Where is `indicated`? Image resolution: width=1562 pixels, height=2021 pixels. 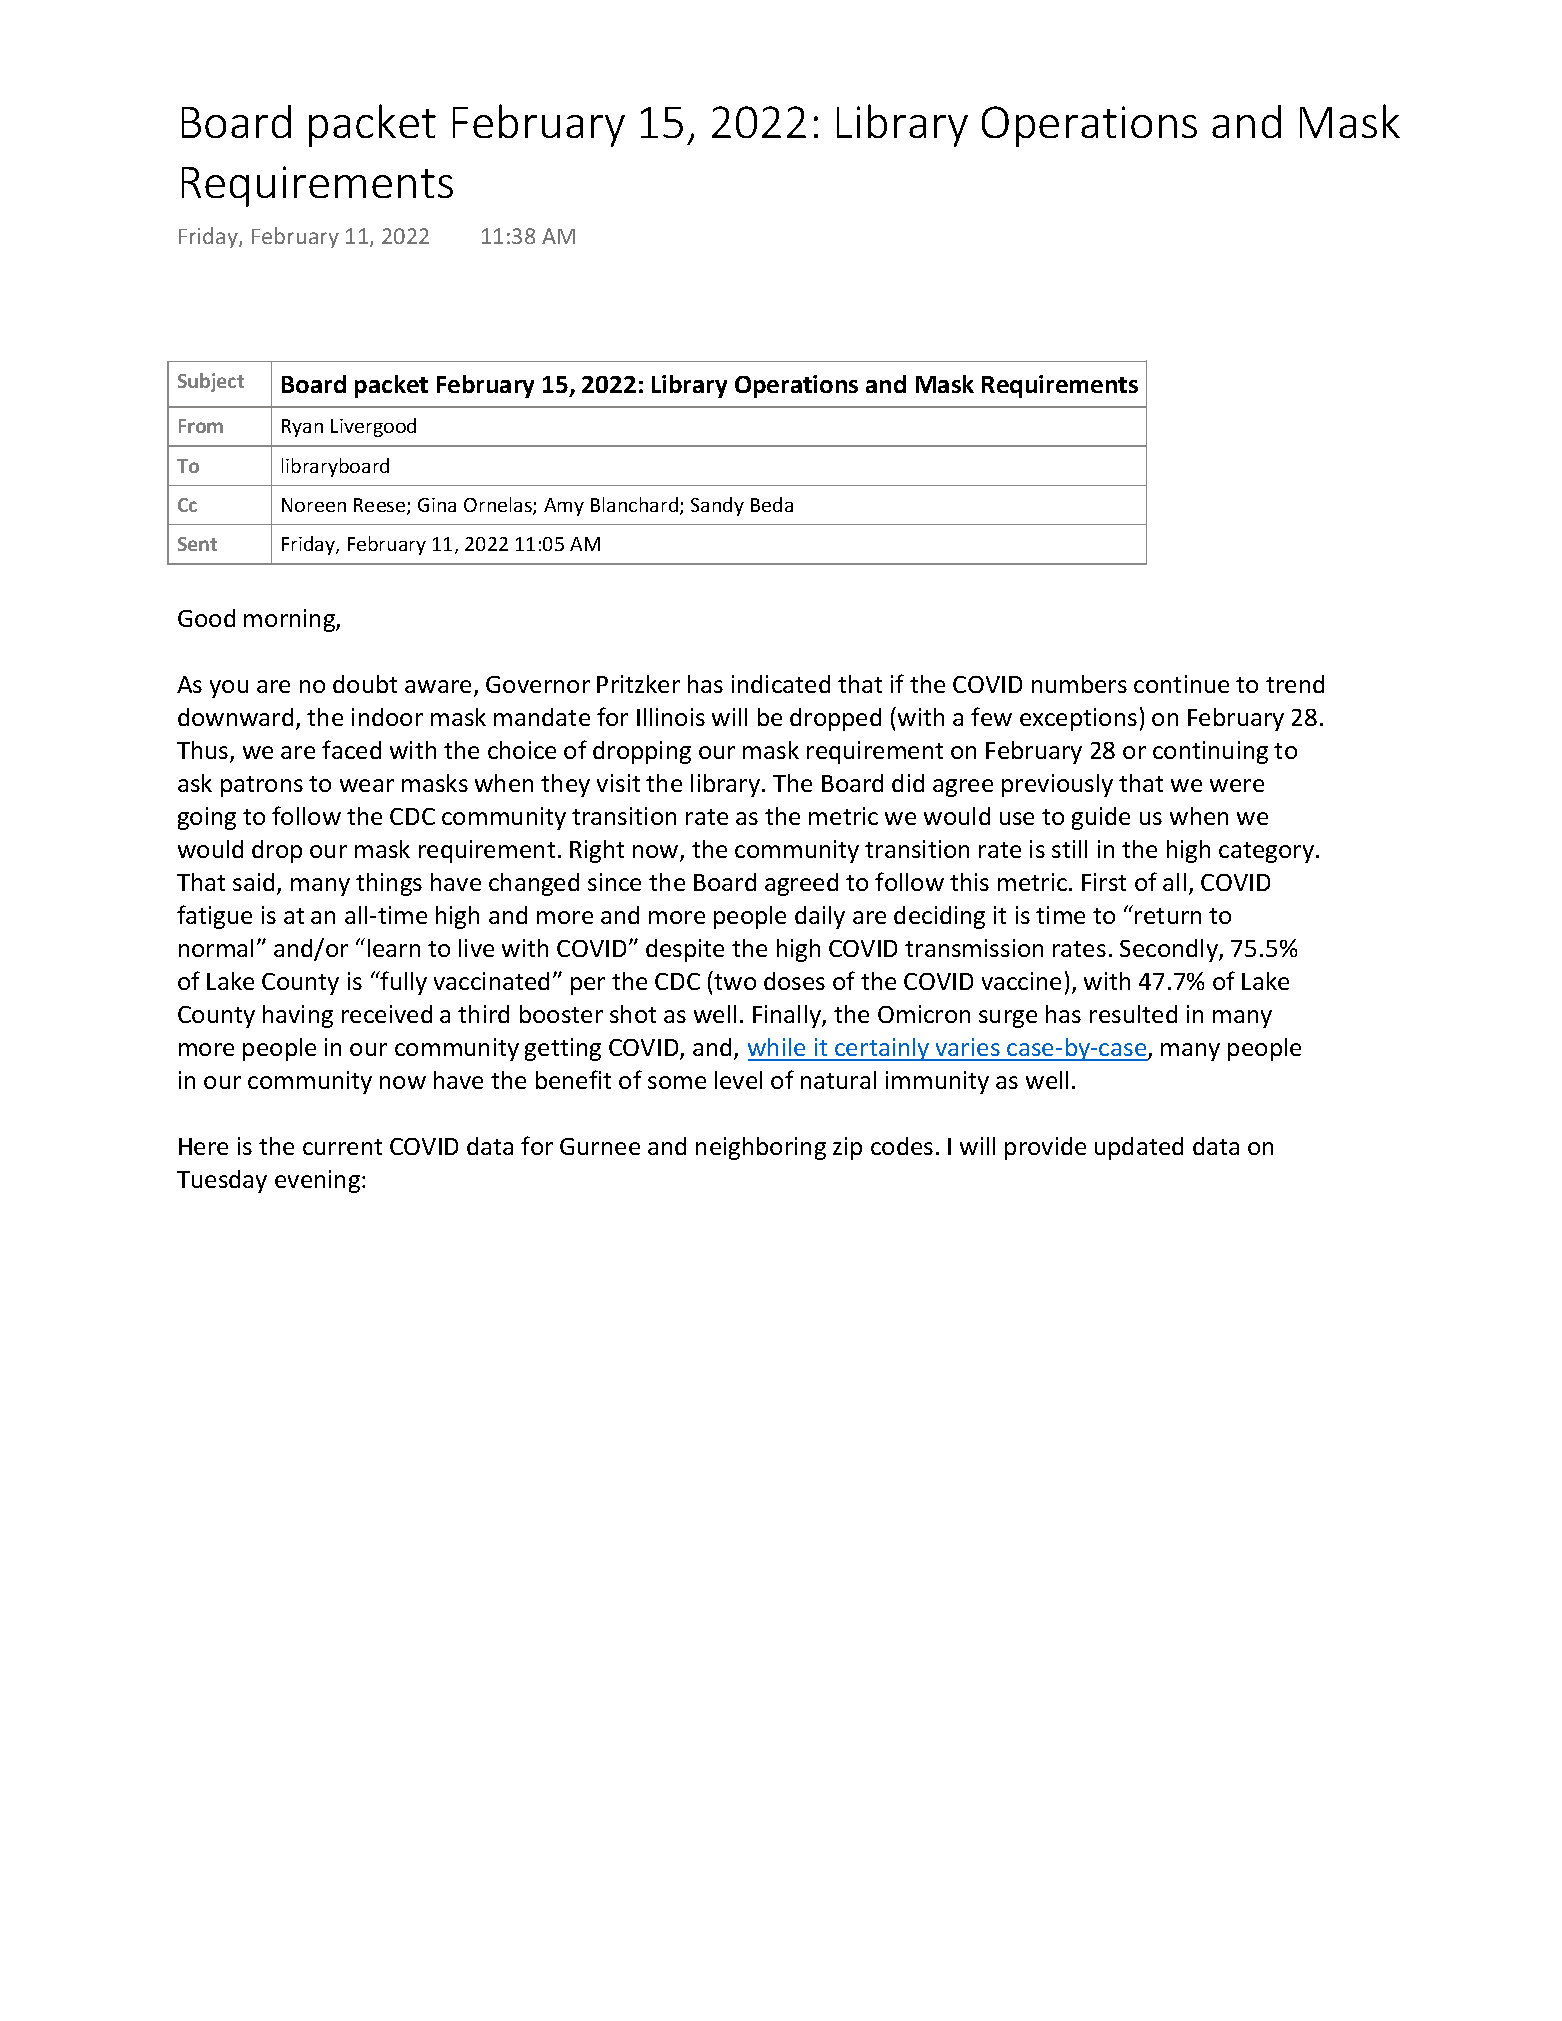
indicated is located at coordinates (781, 684).
